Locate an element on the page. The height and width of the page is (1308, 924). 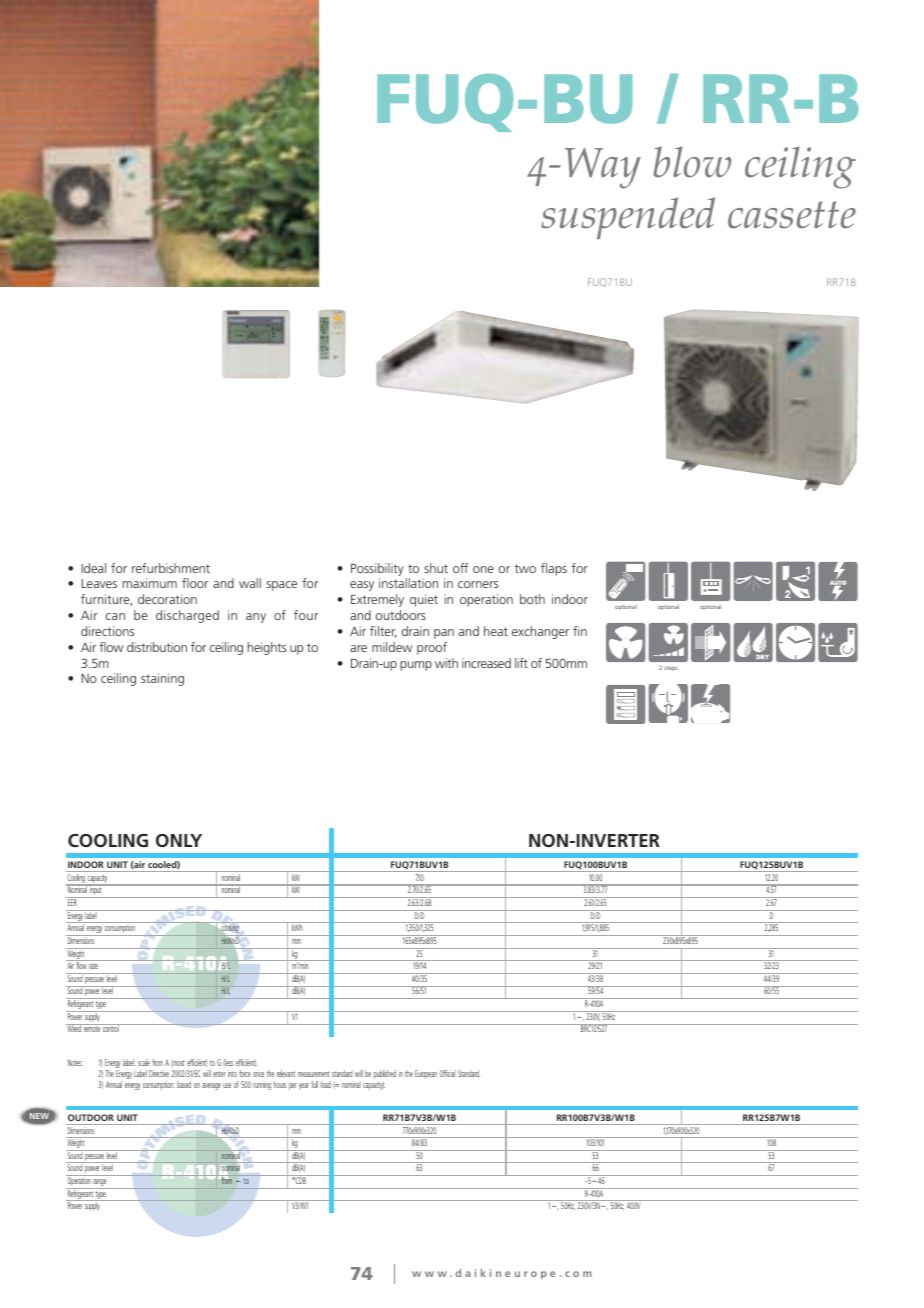
blow is located at coordinates (692, 162).
